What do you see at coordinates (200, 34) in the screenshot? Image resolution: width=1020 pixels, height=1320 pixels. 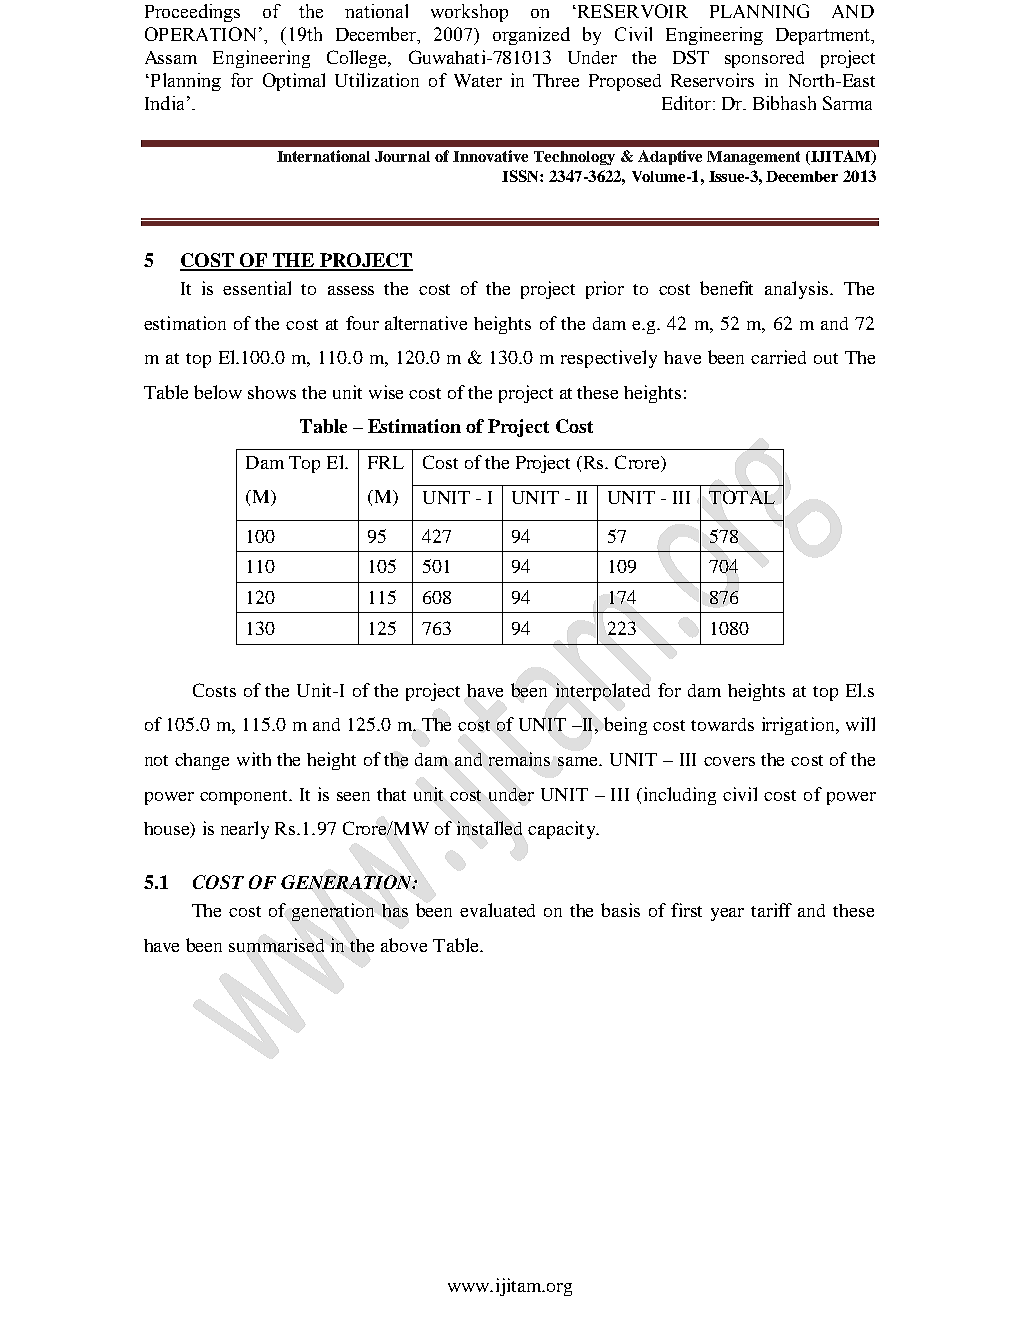 I see `OPERATION` at bounding box center [200, 34].
